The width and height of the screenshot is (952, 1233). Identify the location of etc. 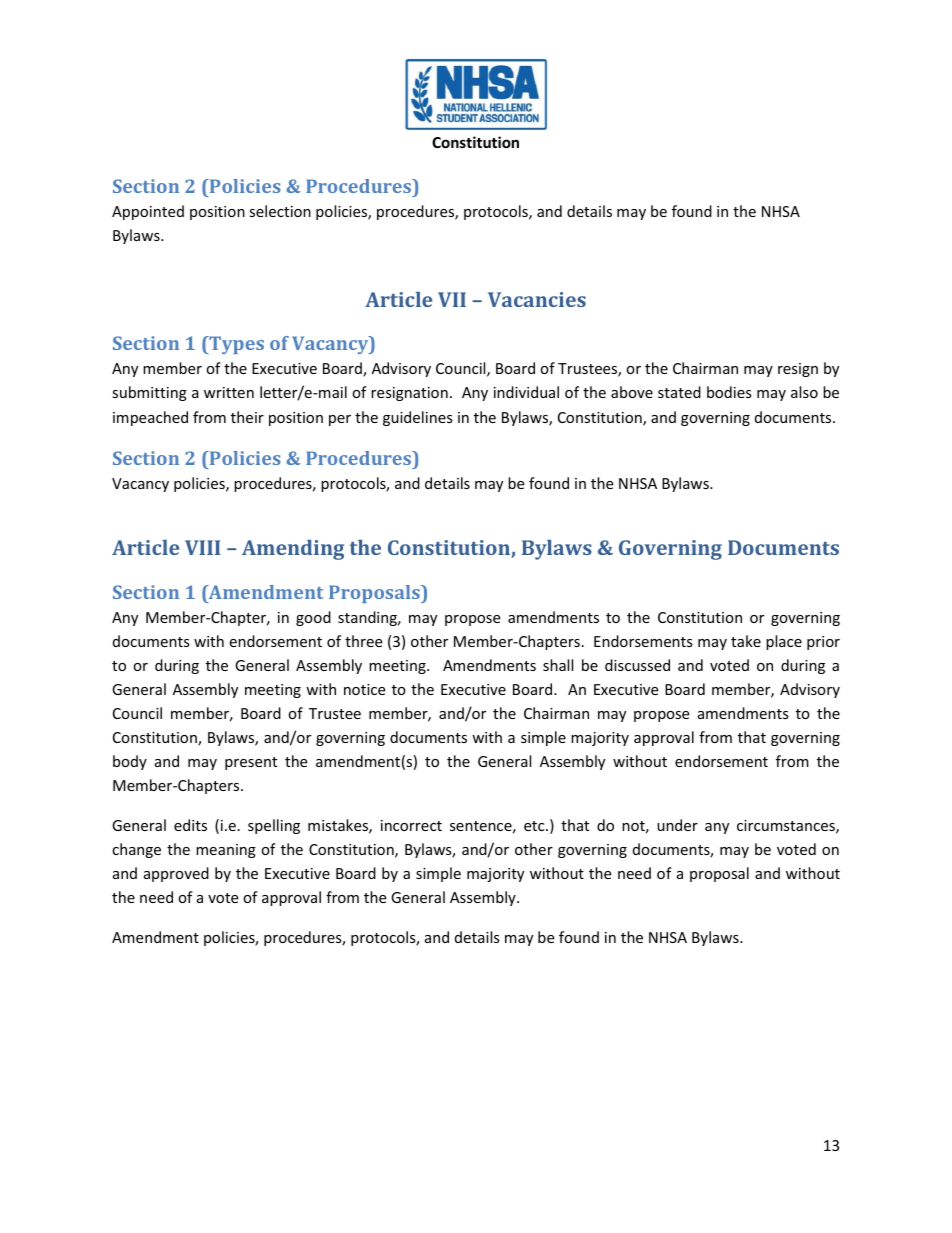
(535, 826).
